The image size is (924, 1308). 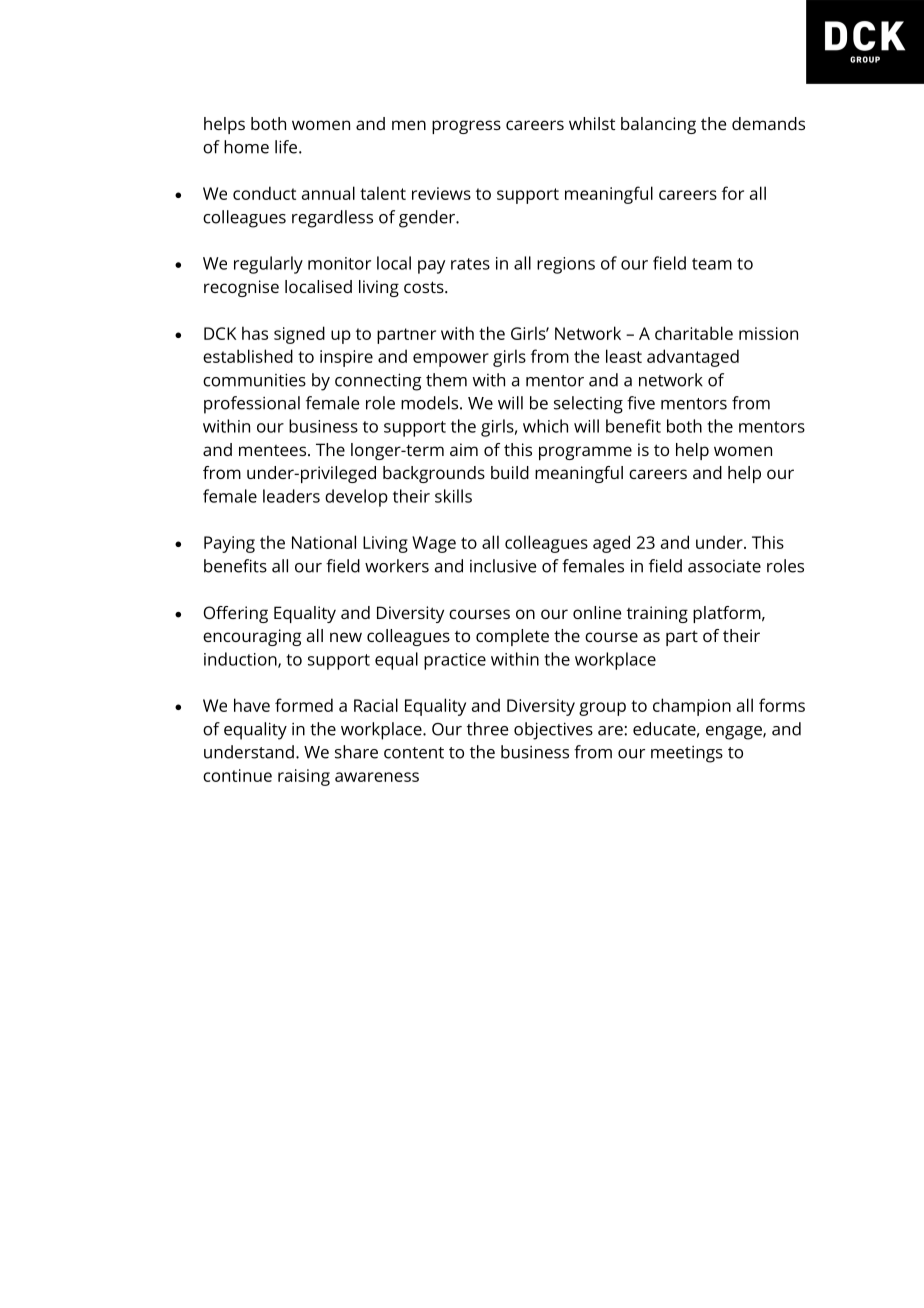 I want to click on them, so click(x=446, y=380).
